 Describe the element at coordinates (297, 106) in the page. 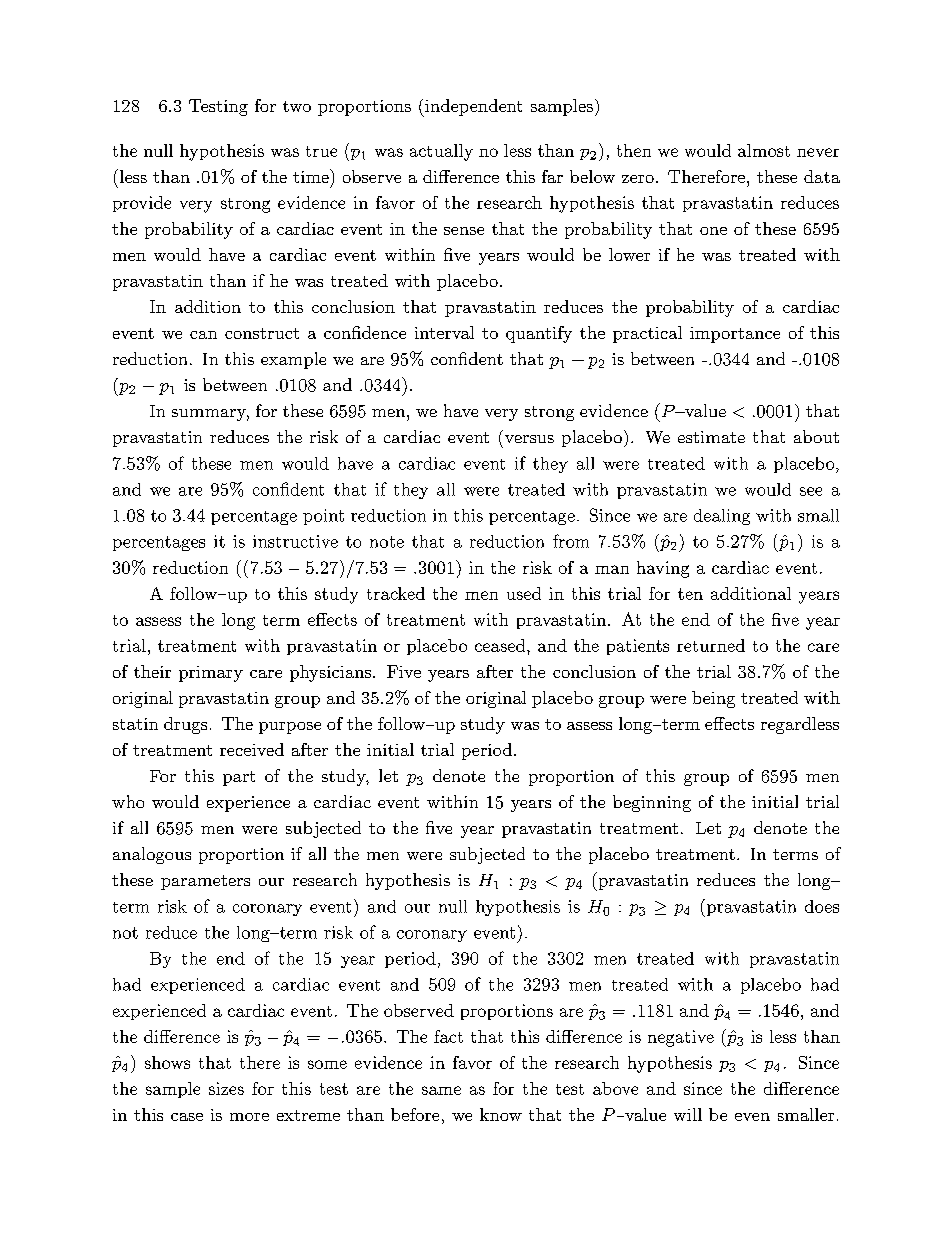

I see `two` at that location.
